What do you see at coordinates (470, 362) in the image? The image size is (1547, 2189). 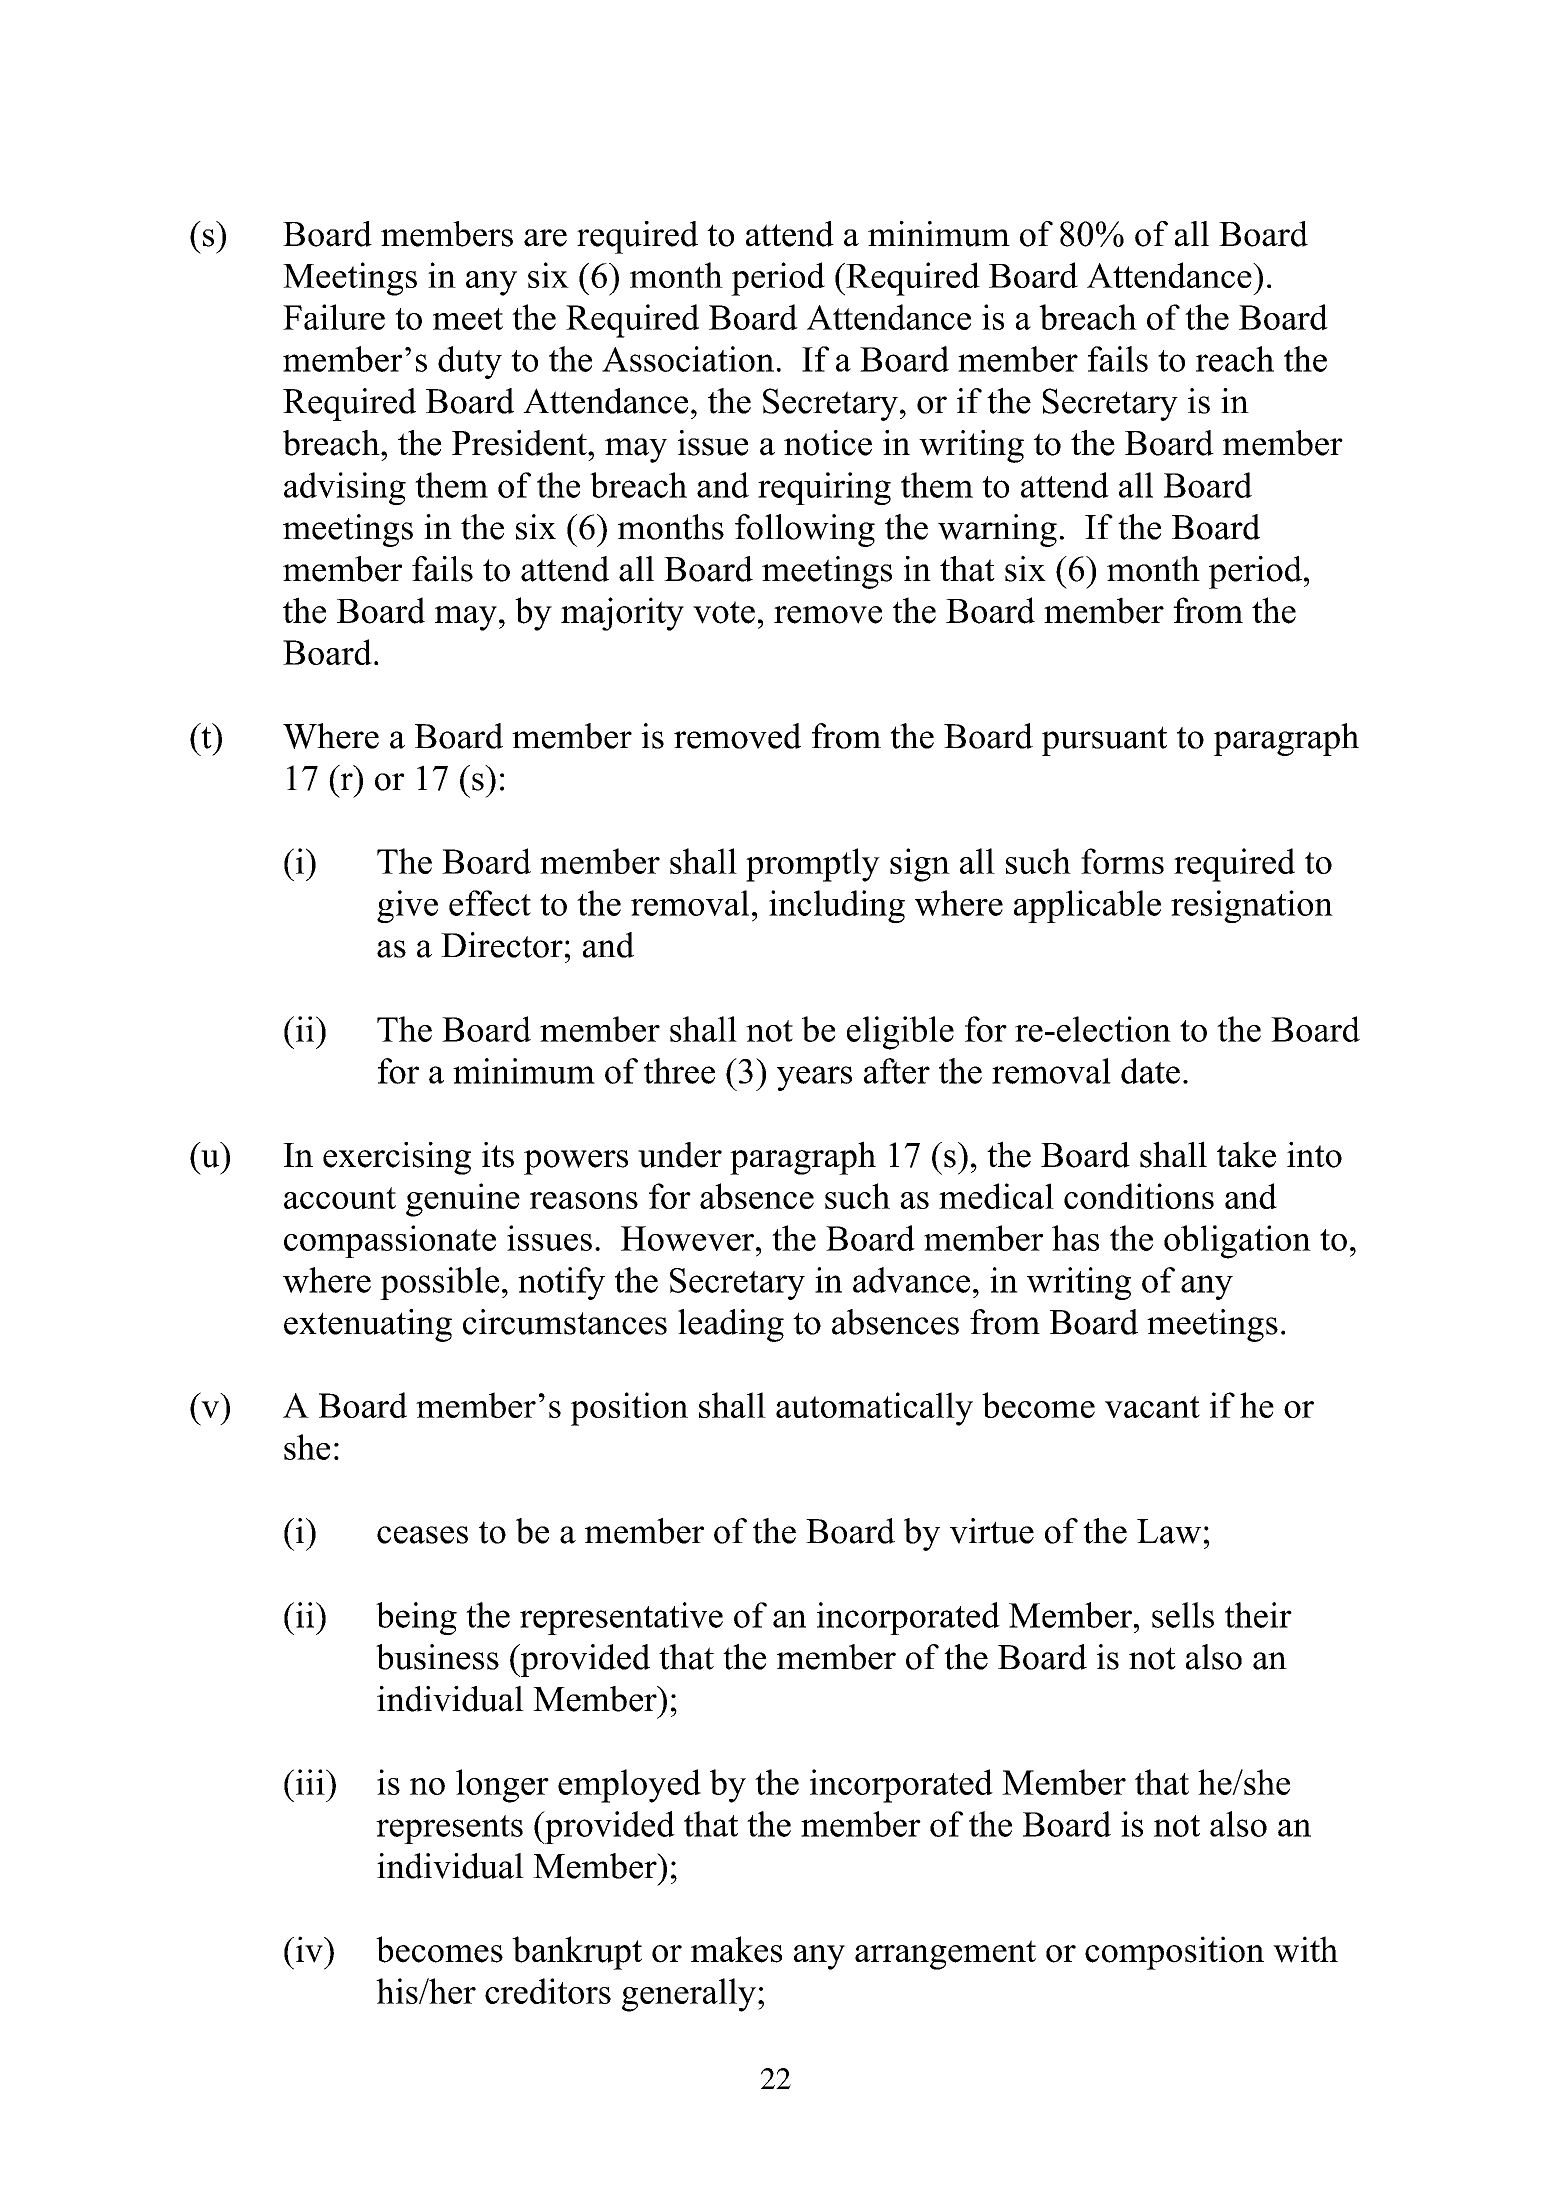 I see `duty` at bounding box center [470, 362].
